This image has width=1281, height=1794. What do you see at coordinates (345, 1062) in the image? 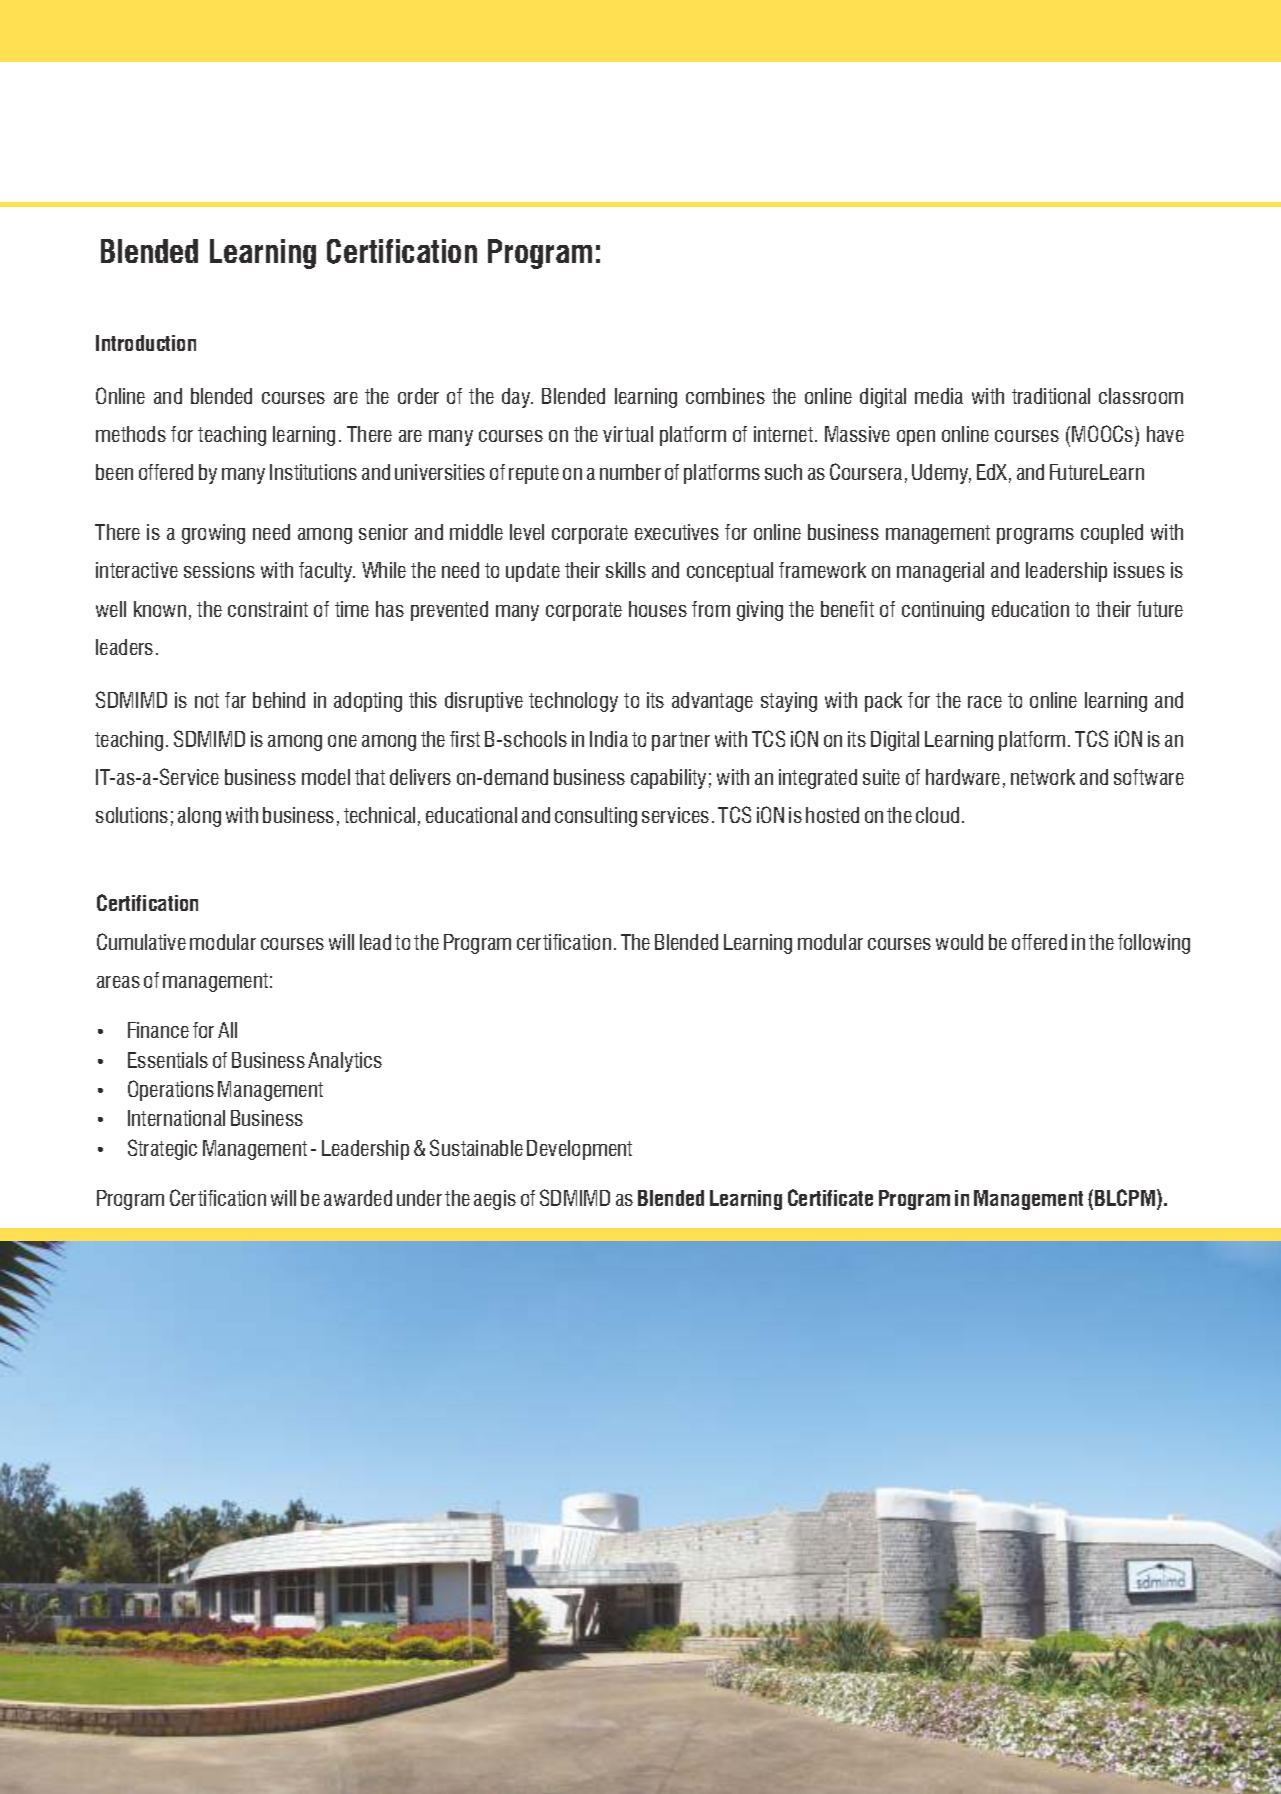
I see `Analytics` at bounding box center [345, 1062].
